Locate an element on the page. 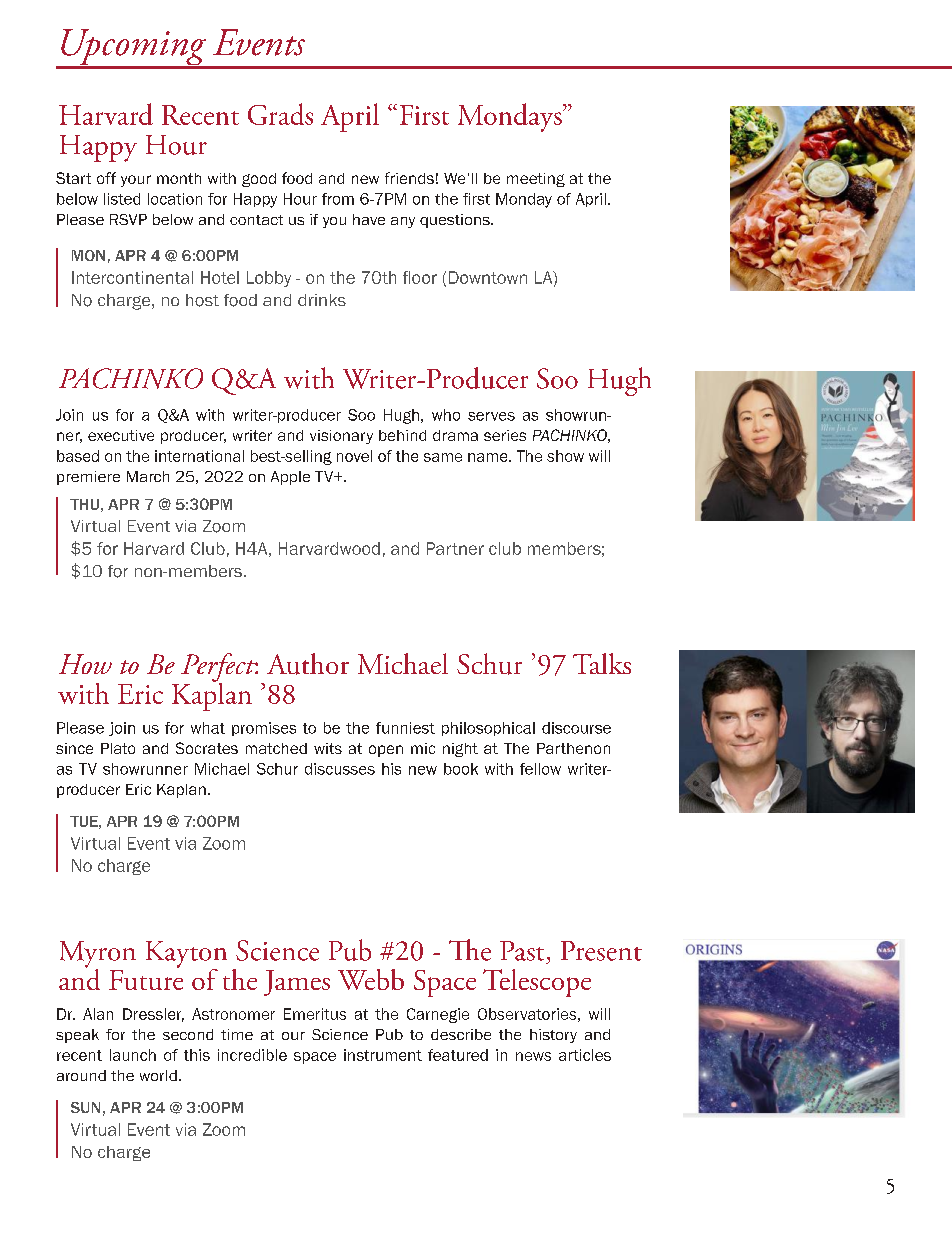  Myron is located at coordinates (98, 955).
